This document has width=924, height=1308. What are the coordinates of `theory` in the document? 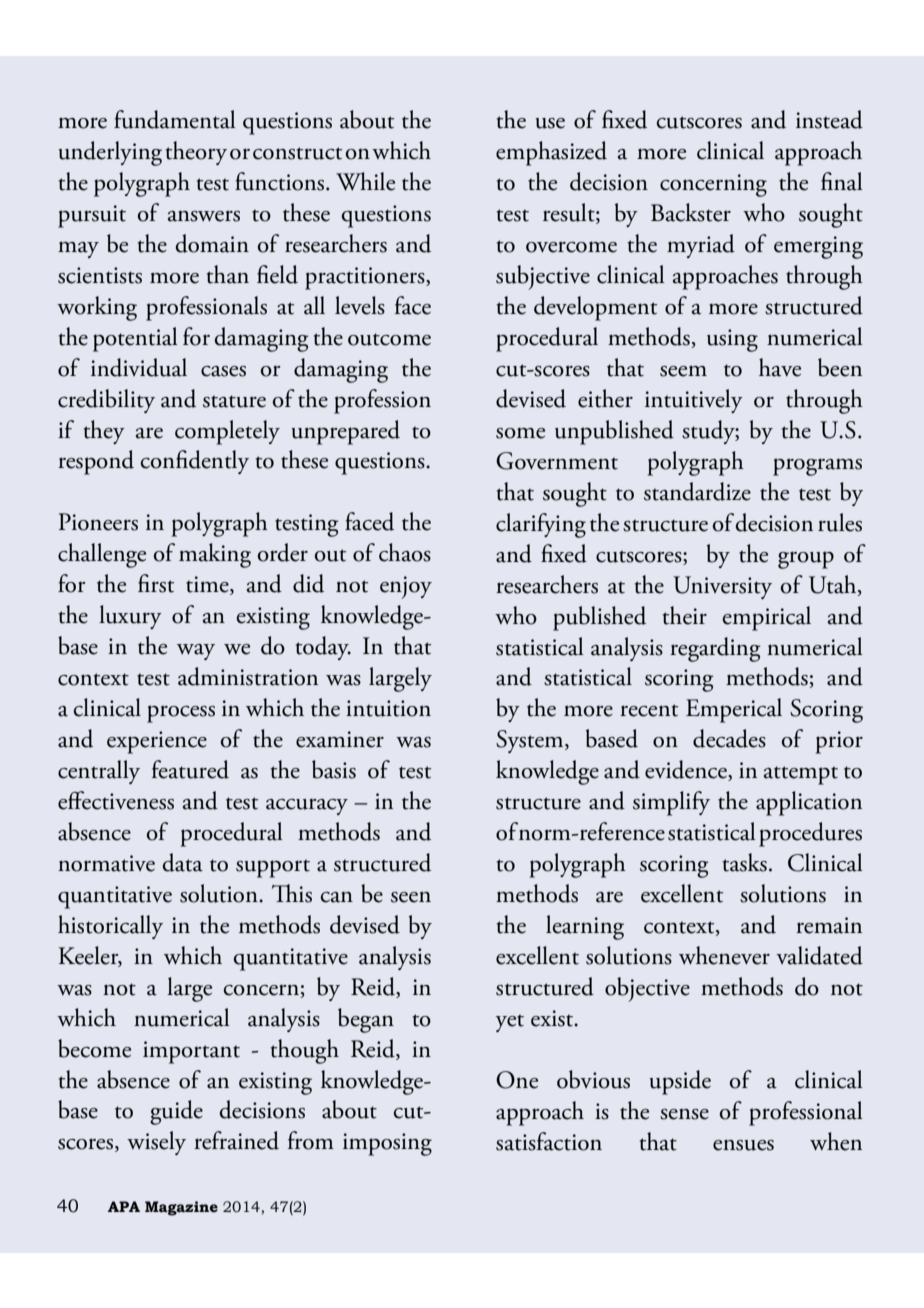 It's located at (196, 153).
